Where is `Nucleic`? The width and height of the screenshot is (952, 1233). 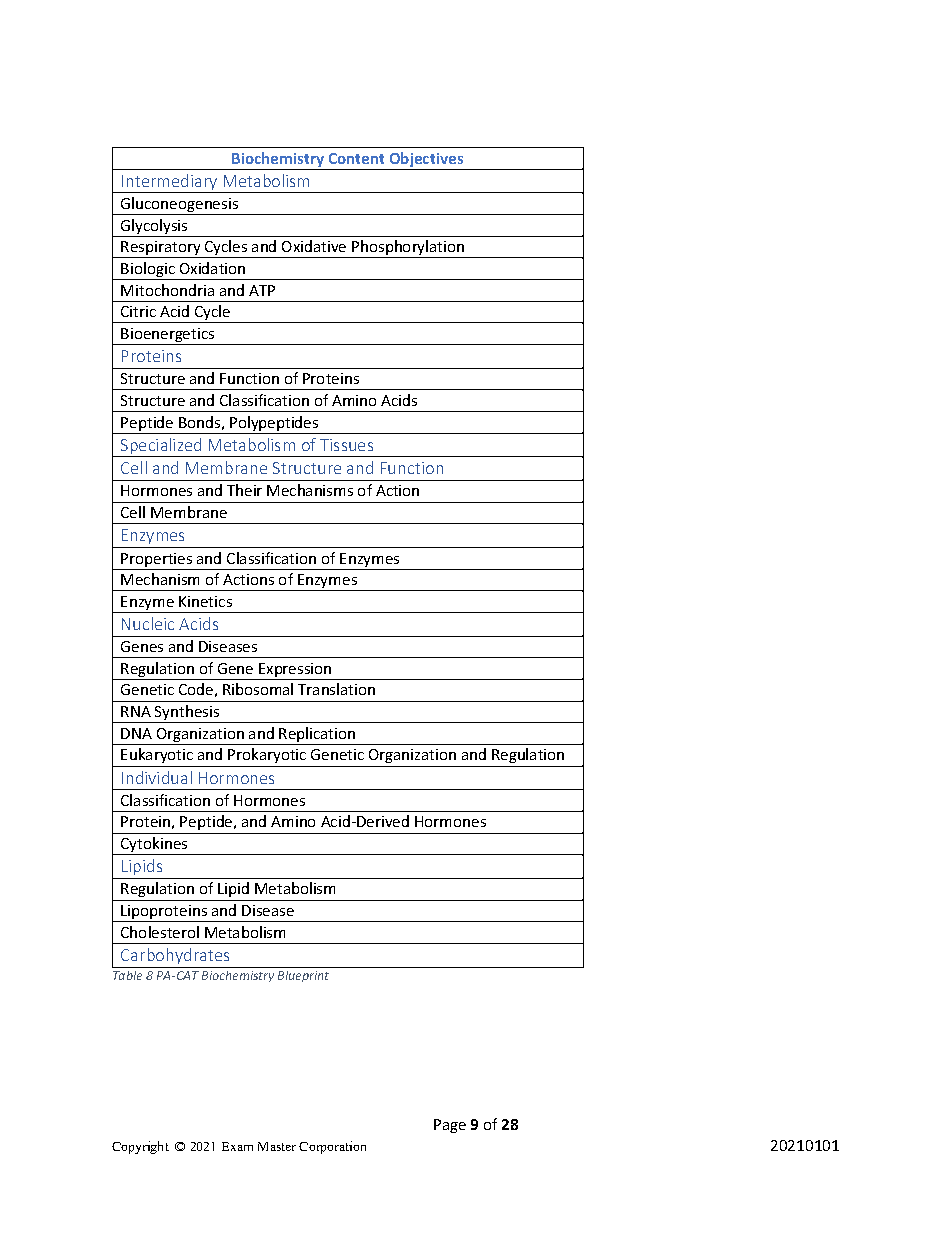 Nucleic is located at coordinates (148, 623).
